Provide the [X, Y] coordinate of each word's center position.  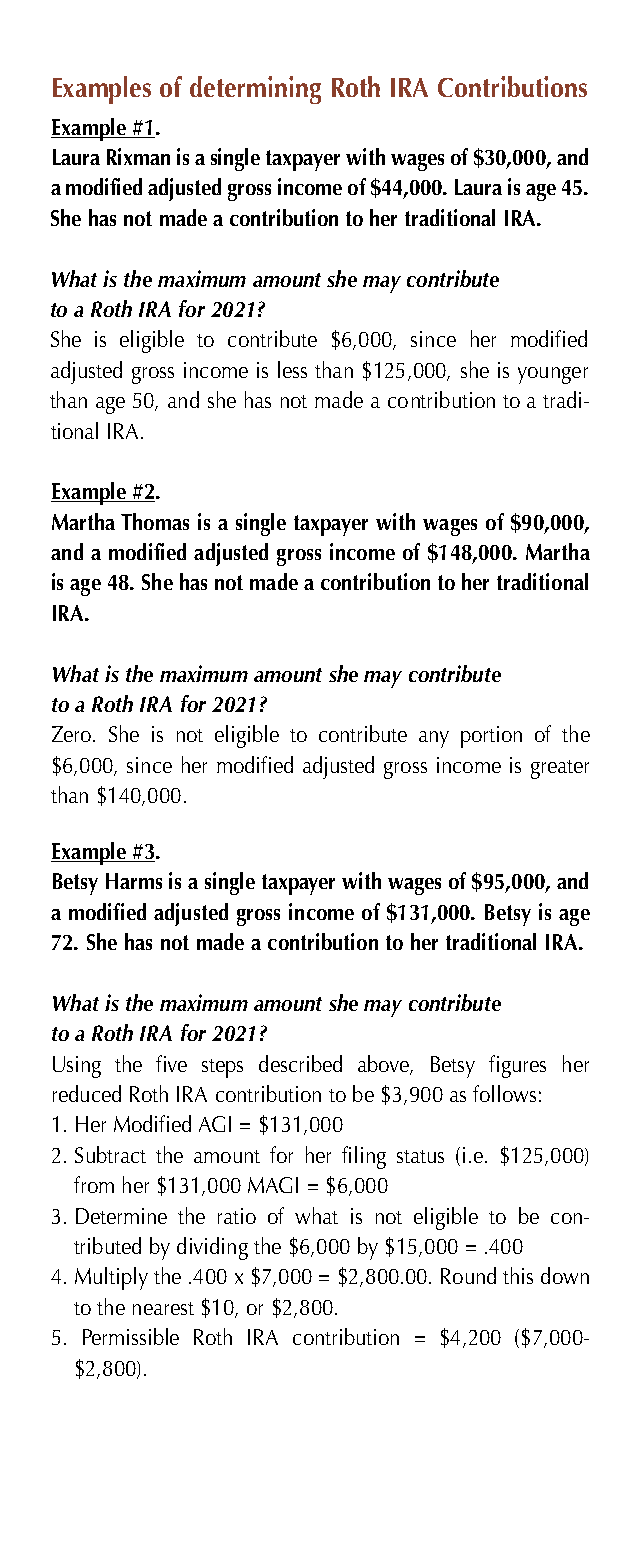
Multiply [111, 1278]
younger [553, 375]
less [292, 369]
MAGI [273, 1185]
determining [255, 90]
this [518, 1275]
